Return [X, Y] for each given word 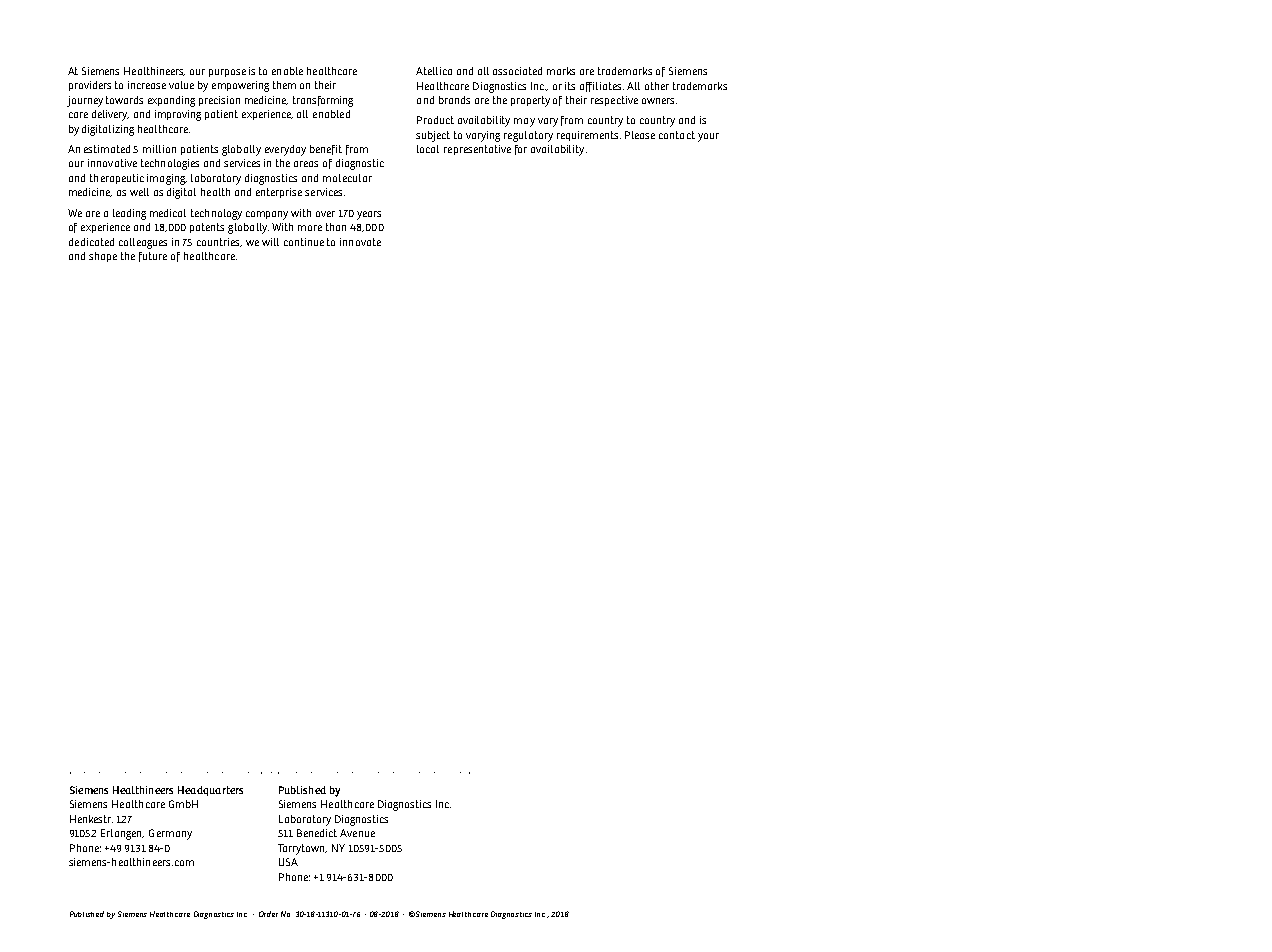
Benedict [317, 833]
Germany [170, 834]
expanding [171, 101]
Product [435, 120]
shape [103, 257]
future [153, 257]
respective [614, 101]
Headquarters [210, 791]
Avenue [357, 833]
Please [640, 135]
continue [304, 242]
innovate [360, 242]
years [369, 215]
